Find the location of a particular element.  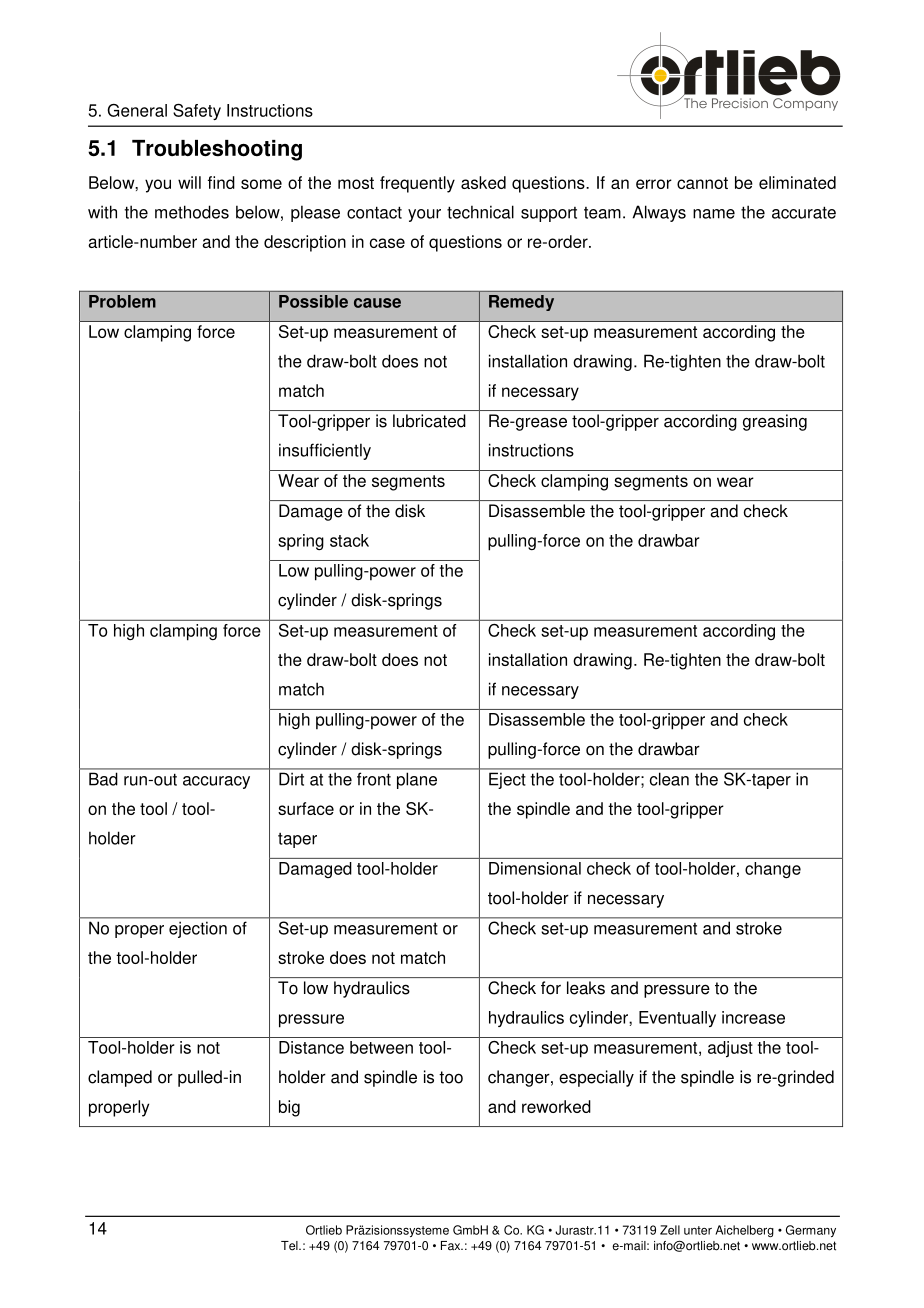

Troubleshooting is located at coordinates (217, 150).
